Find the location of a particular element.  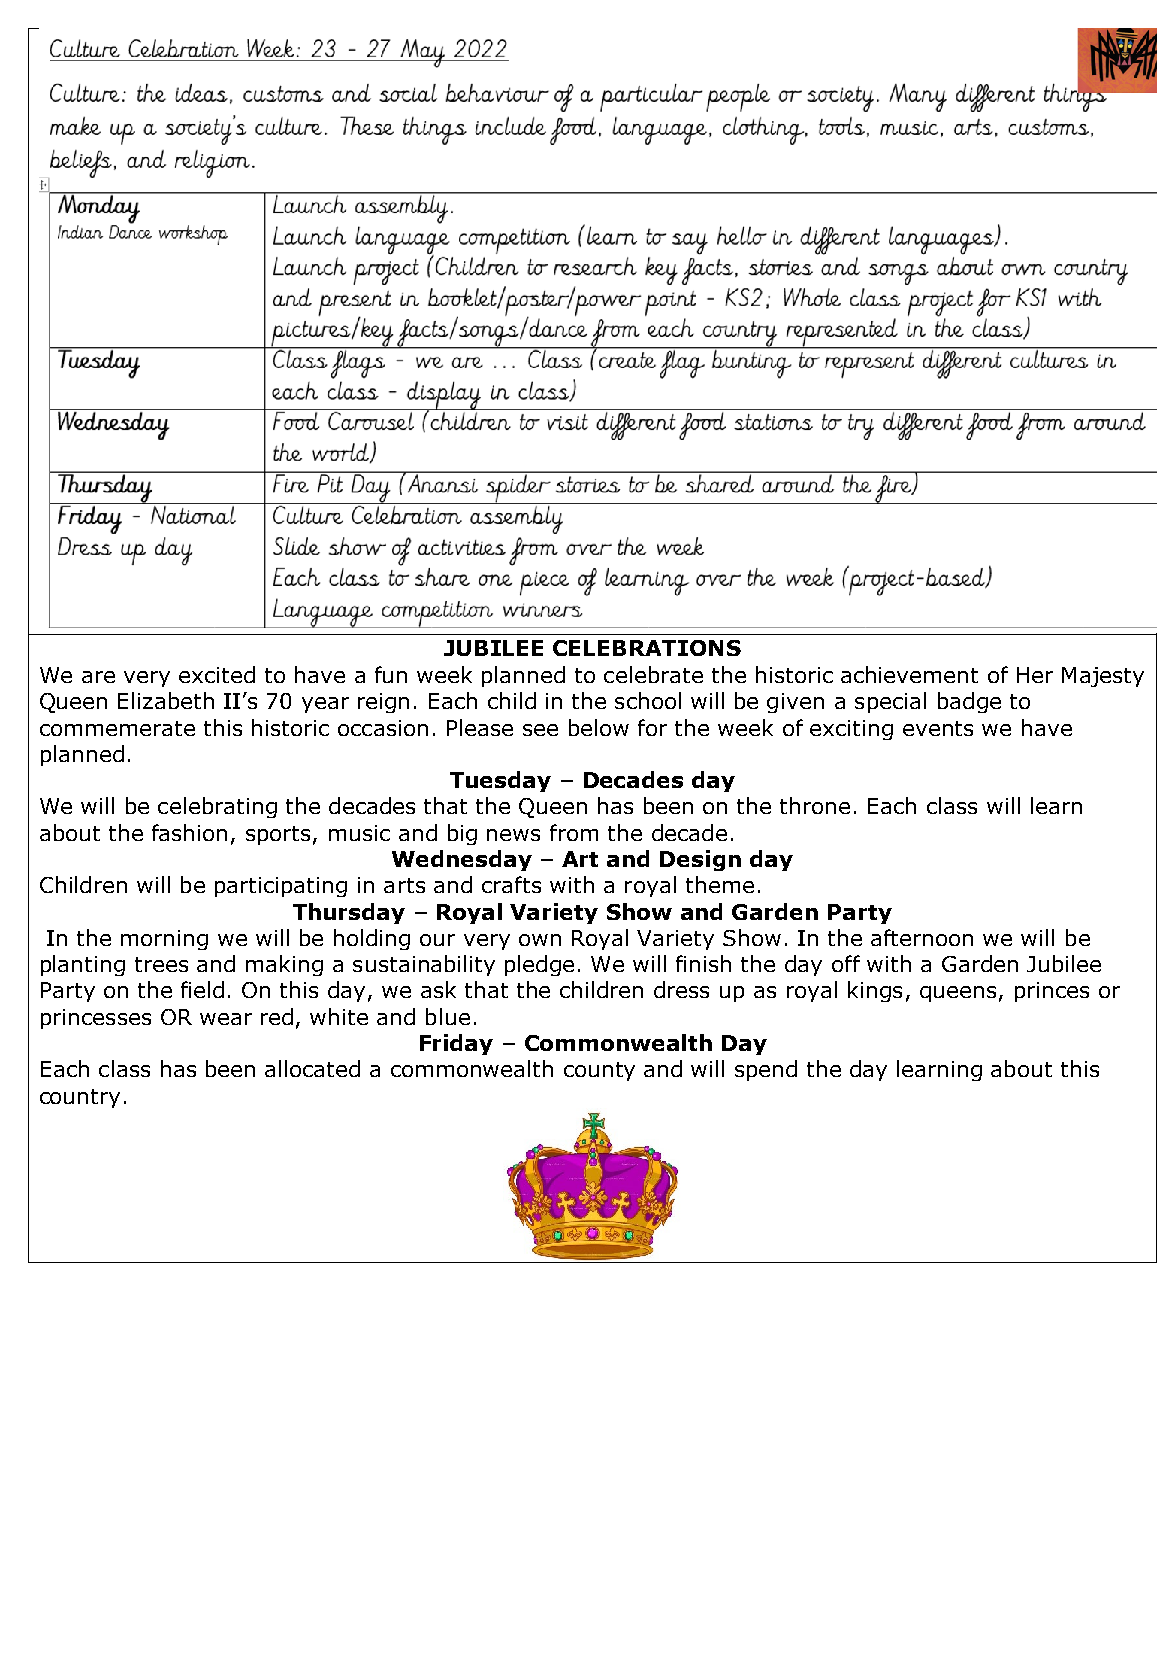

Her is located at coordinates (1035, 675).
